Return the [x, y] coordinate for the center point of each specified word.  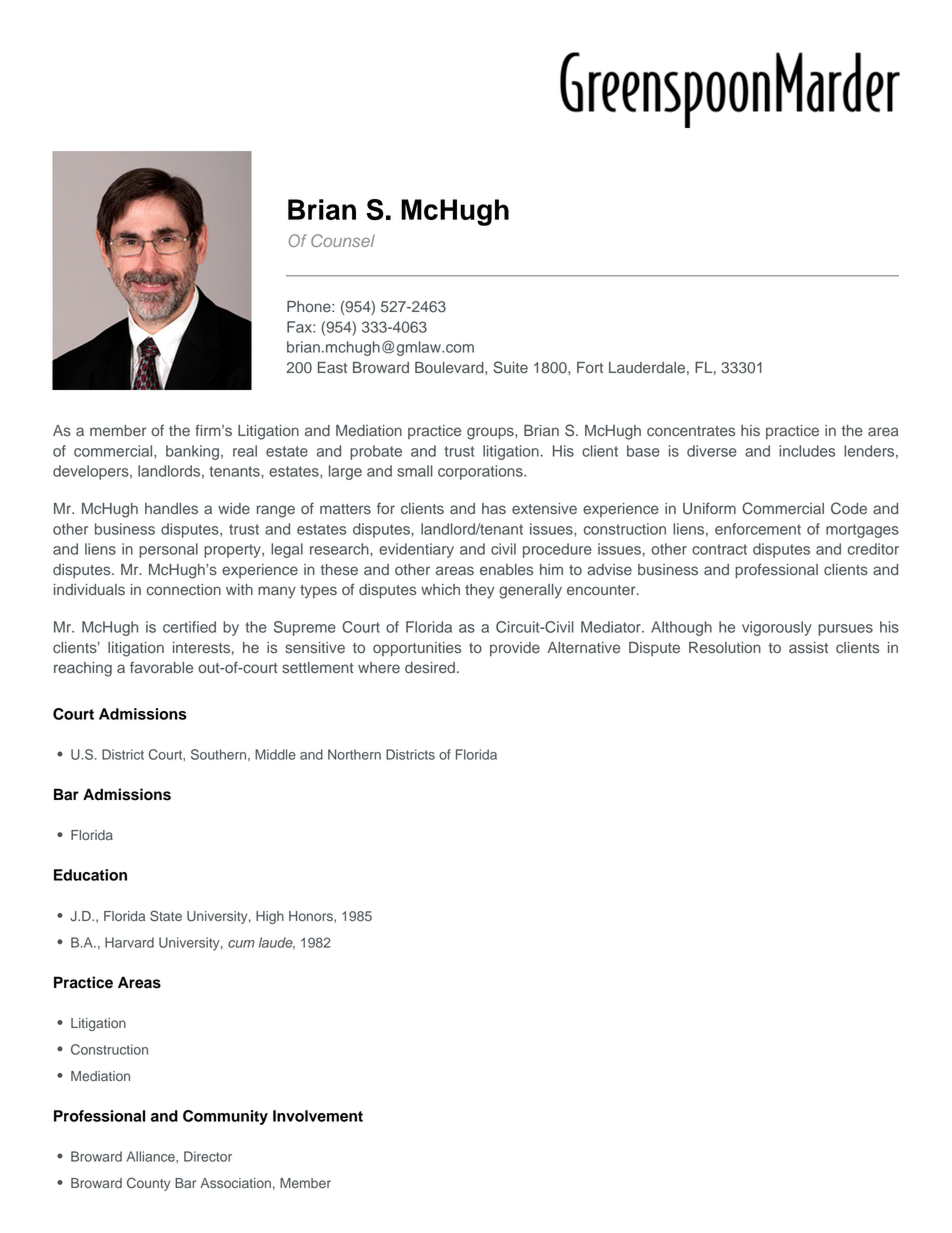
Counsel [343, 240]
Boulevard [450, 368]
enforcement [758, 529]
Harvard [129, 942]
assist [808, 648]
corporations [481, 472]
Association [235, 1183]
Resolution [725, 648]
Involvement [318, 1116]
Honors [312, 916]
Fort [590, 367]
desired [430, 668]
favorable [161, 667]
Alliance [152, 1156]
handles [171, 509]
